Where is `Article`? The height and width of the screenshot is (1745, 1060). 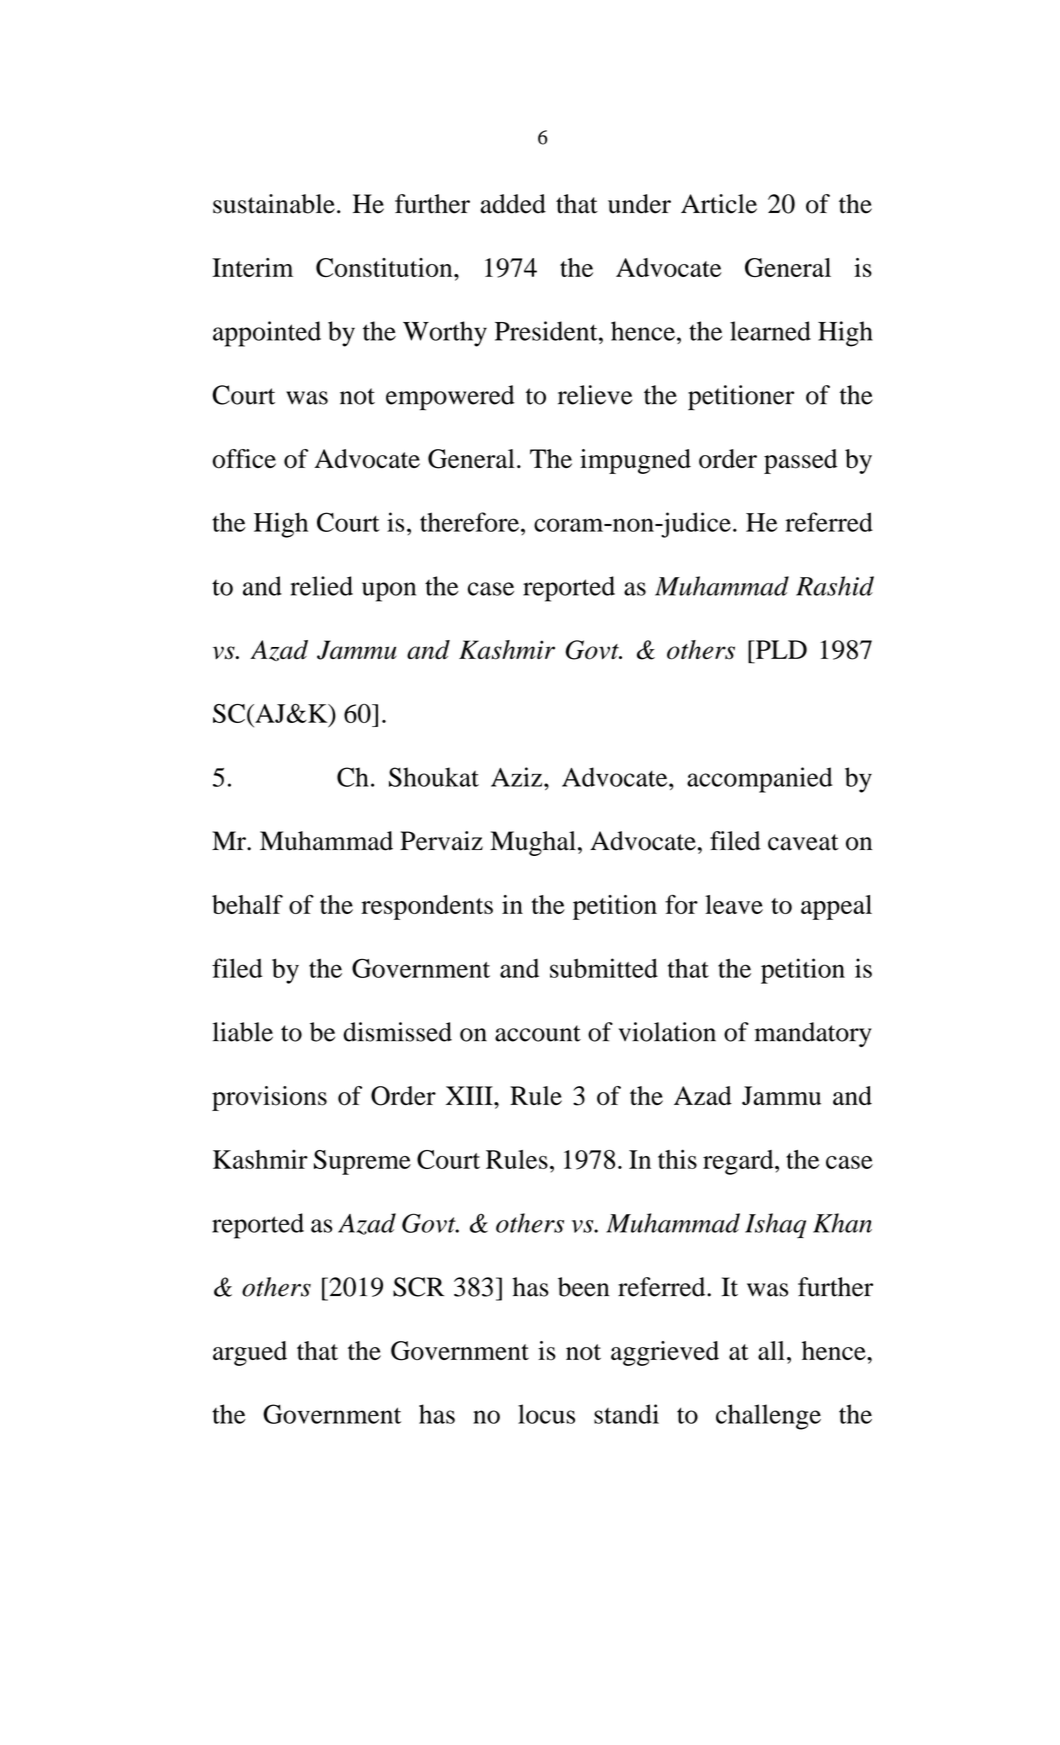 Article is located at coordinates (719, 204).
